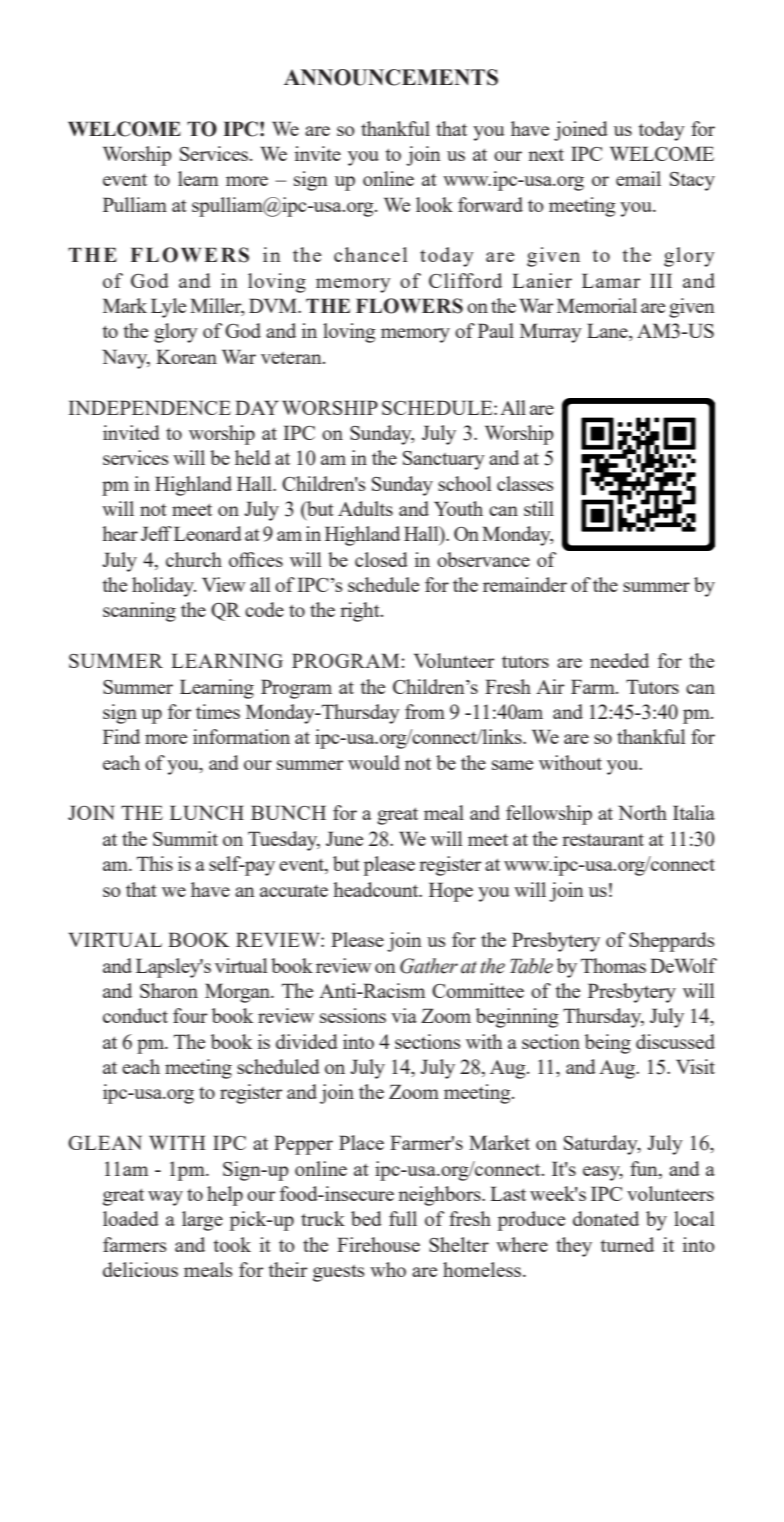  I want to click on needed, so click(619, 660).
